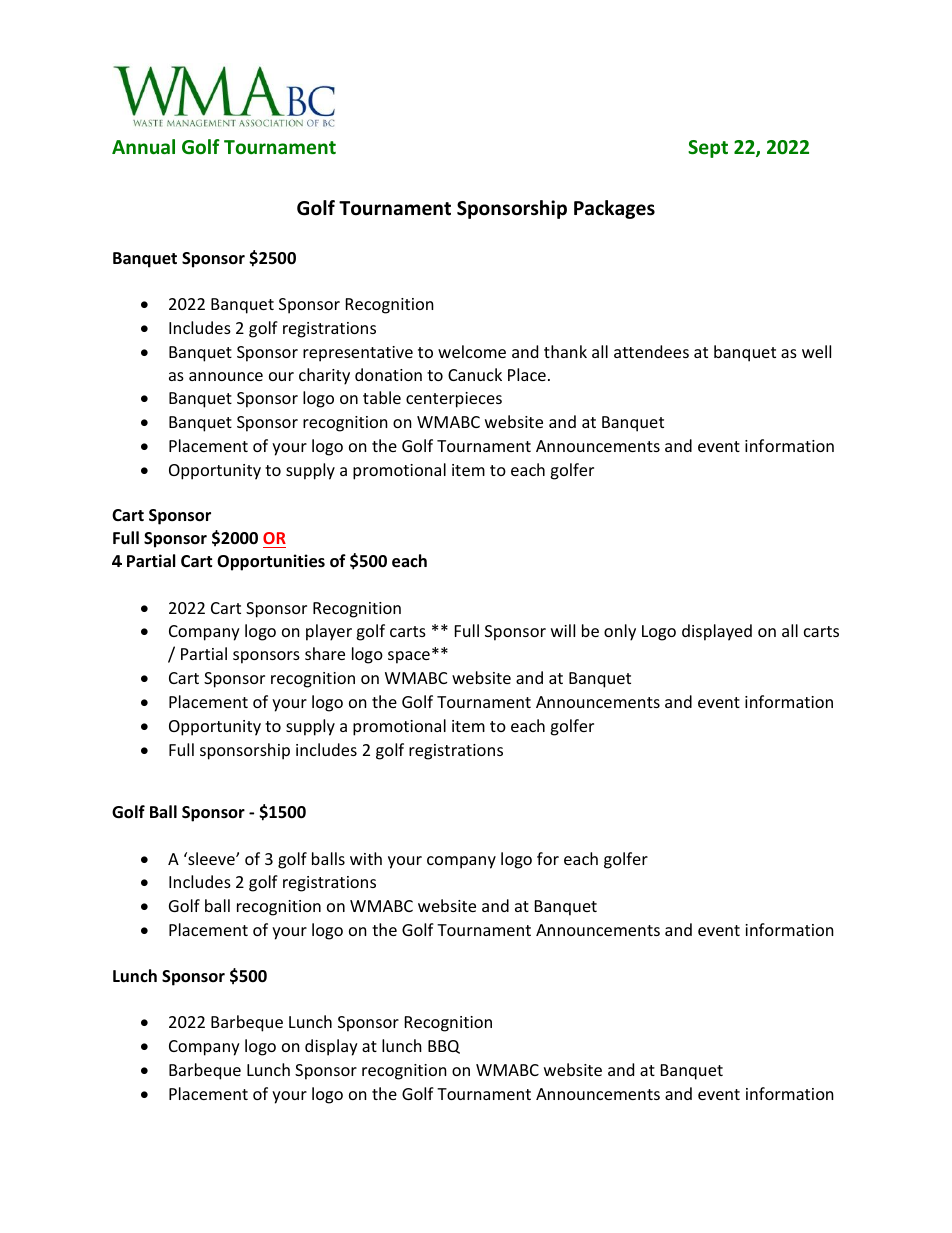 The height and width of the screenshot is (1233, 952). What do you see at coordinates (366, 858) in the screenshot?
I see `with` at bounding box center [366, 858].
